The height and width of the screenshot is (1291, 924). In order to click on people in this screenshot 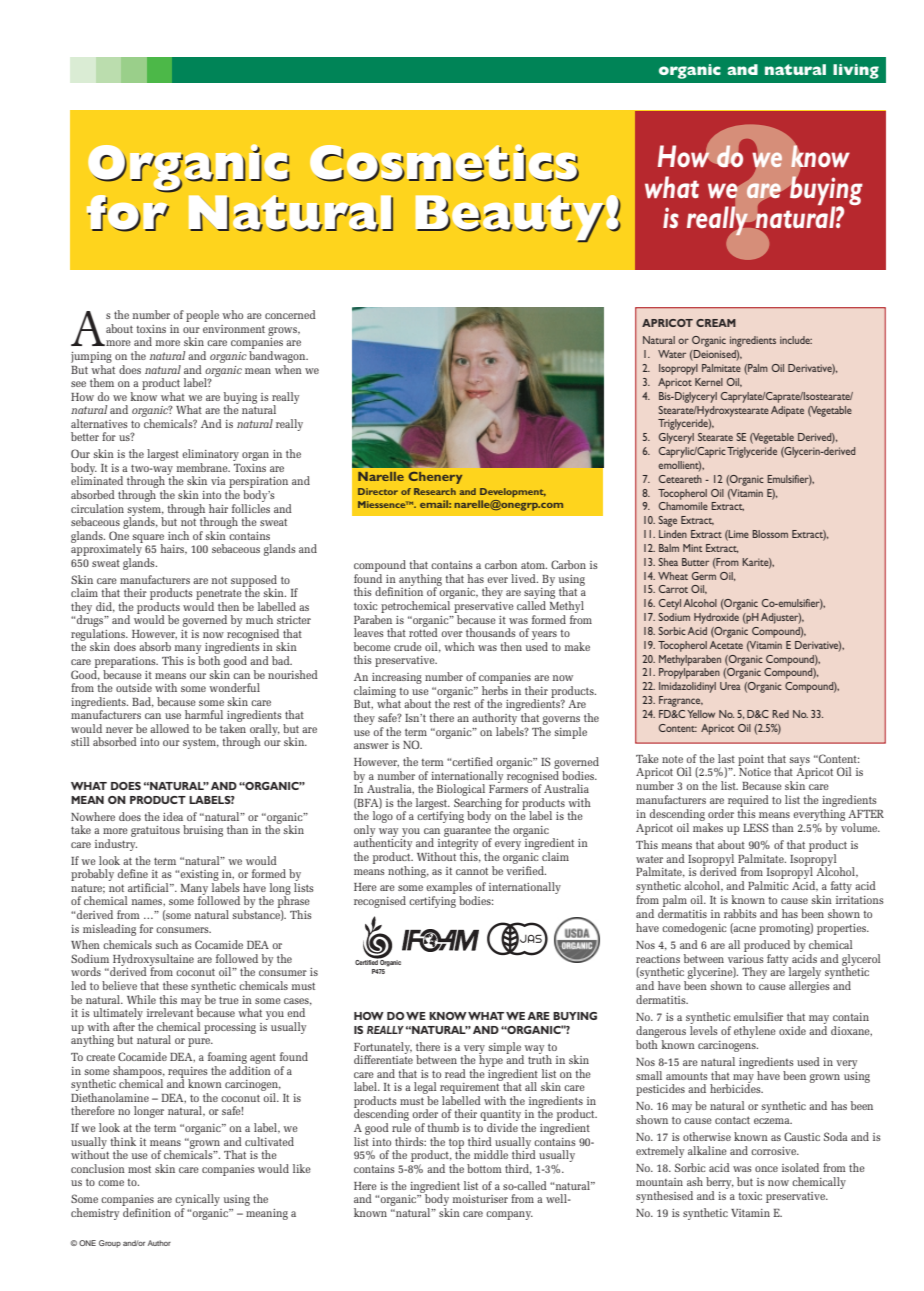, I will do `click(202, 316)`.
